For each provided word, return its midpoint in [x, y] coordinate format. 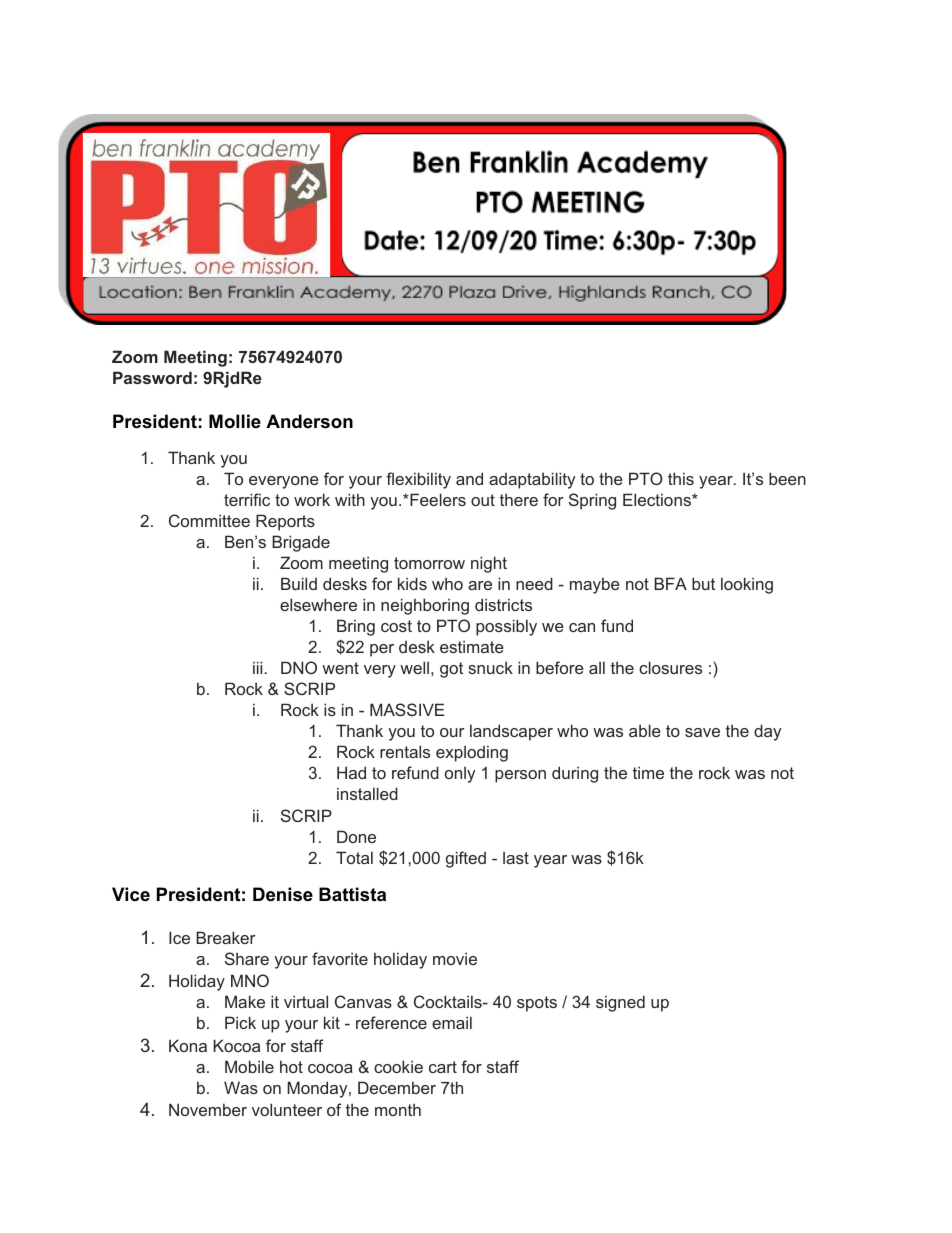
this [681, 478]
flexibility [418, 480]
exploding [472, 753]
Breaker [226, 937]
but [703, 583]
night [489, 564]
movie [455, 958]
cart [443, 1067]
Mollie [235, 421]
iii [257, 667]
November [208, 1109]
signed [620, 1003]
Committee [209, 520]
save [702, 732]
